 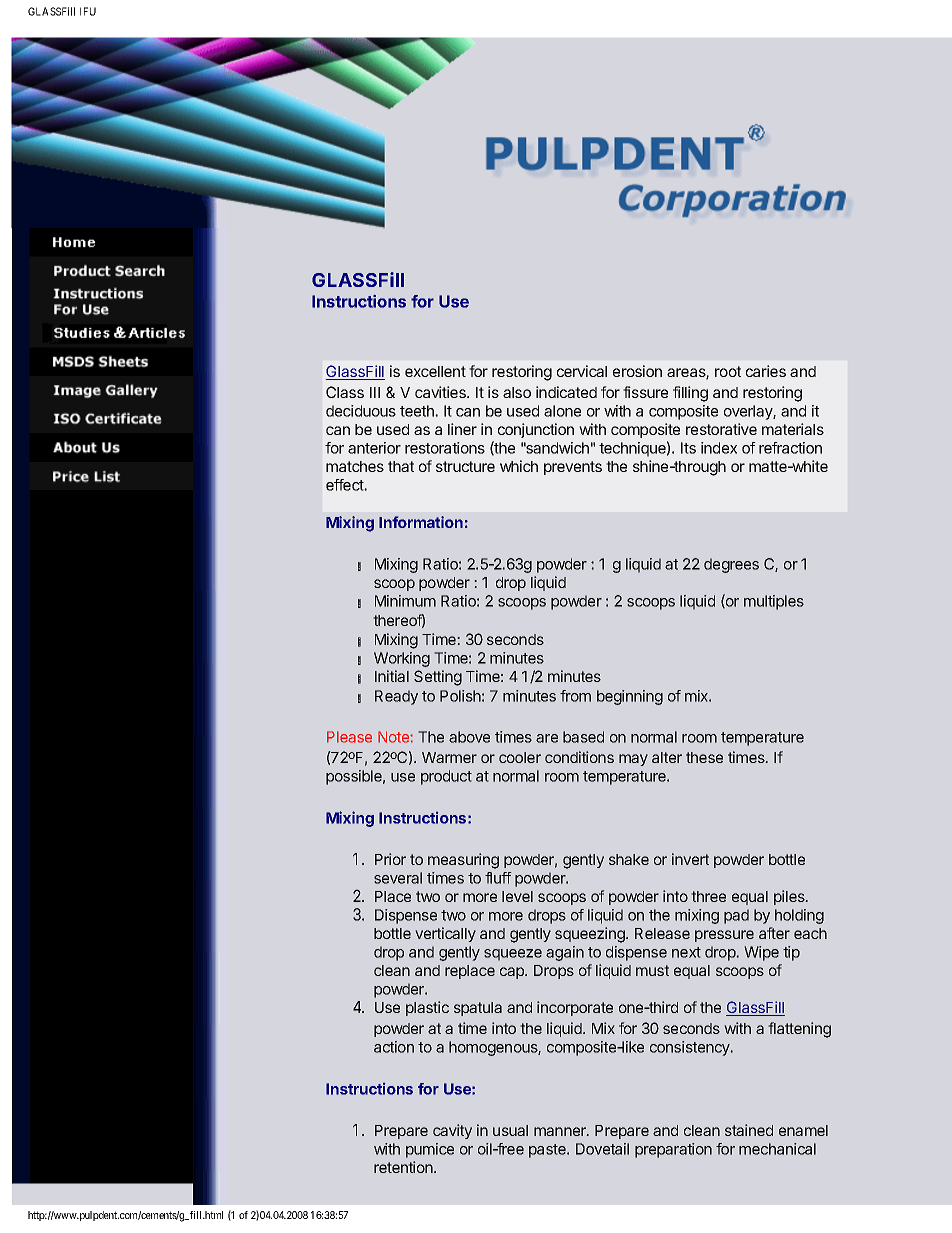 What do you see at coordinates (749, 1130) in the image?
I see `stained` at bounding box center [749, 1130].
